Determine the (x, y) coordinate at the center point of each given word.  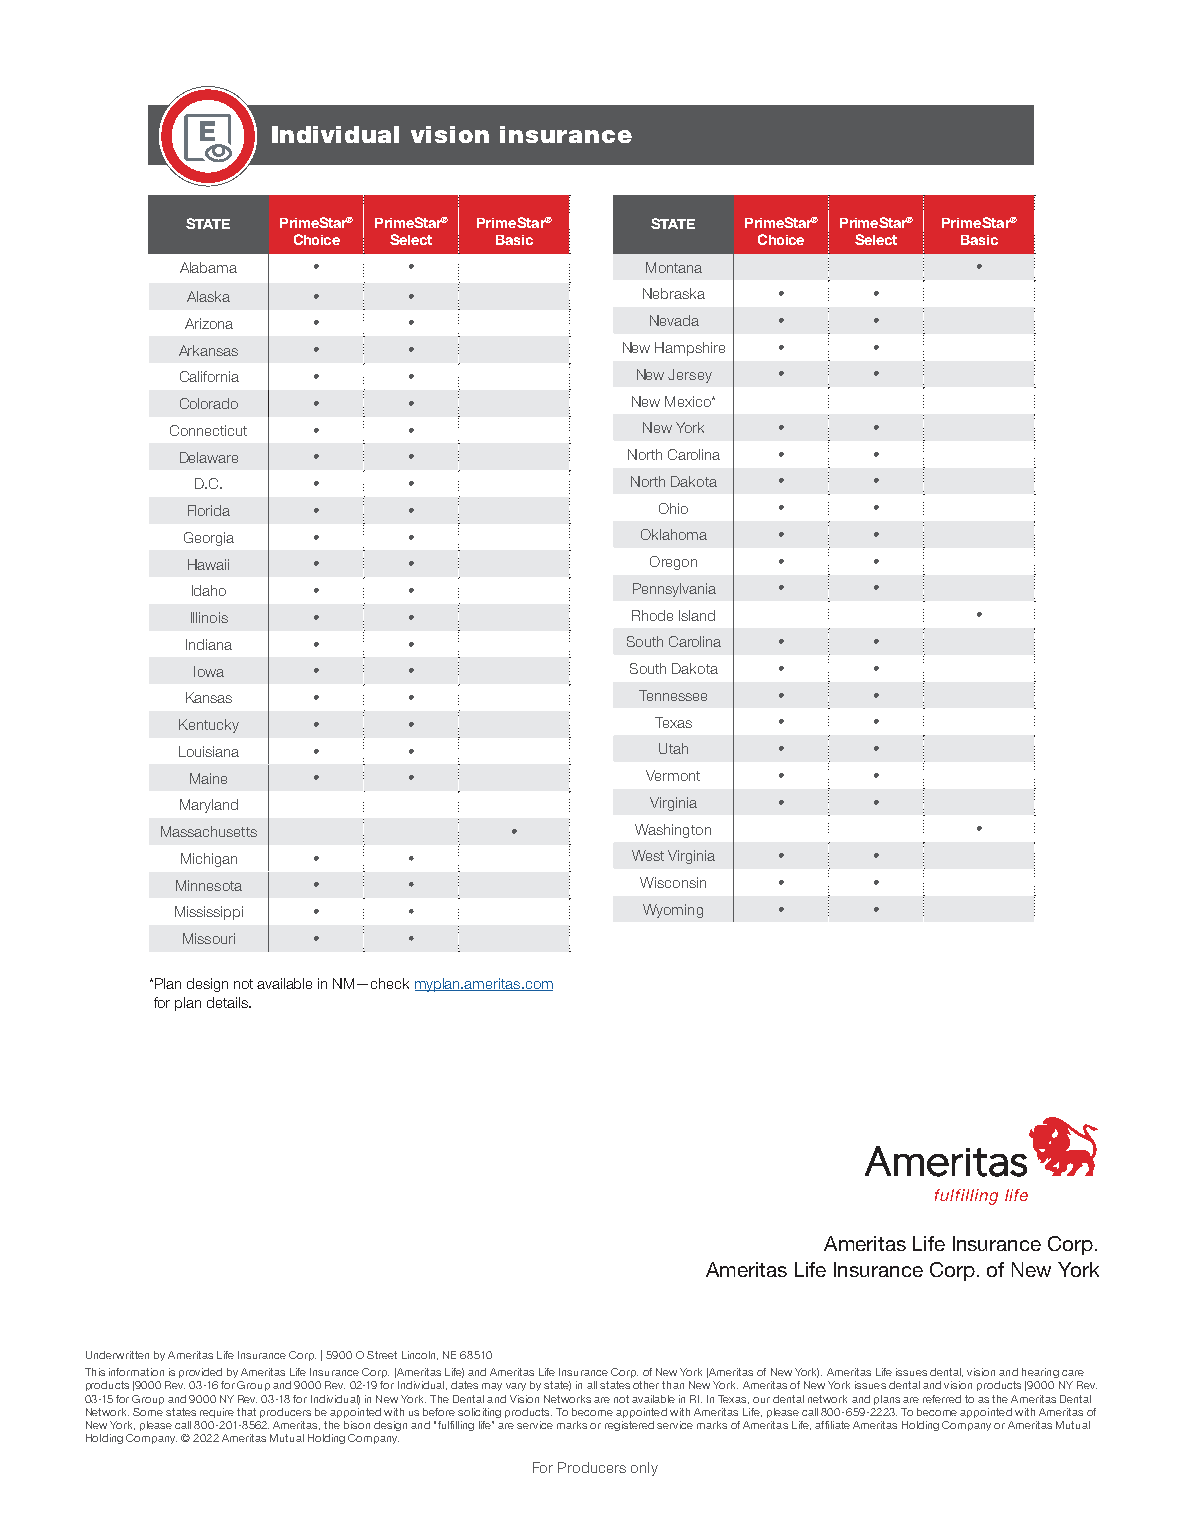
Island (697, 615)
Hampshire (690, 349)
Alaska (208, 296)
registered (629, 1426)
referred (942, 1399)
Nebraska (674, 293)
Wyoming (673, 911)
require (217, 1413)
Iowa (209, 671)
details (228, 1002)
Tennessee (673, 695)
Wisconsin (673, 882)
